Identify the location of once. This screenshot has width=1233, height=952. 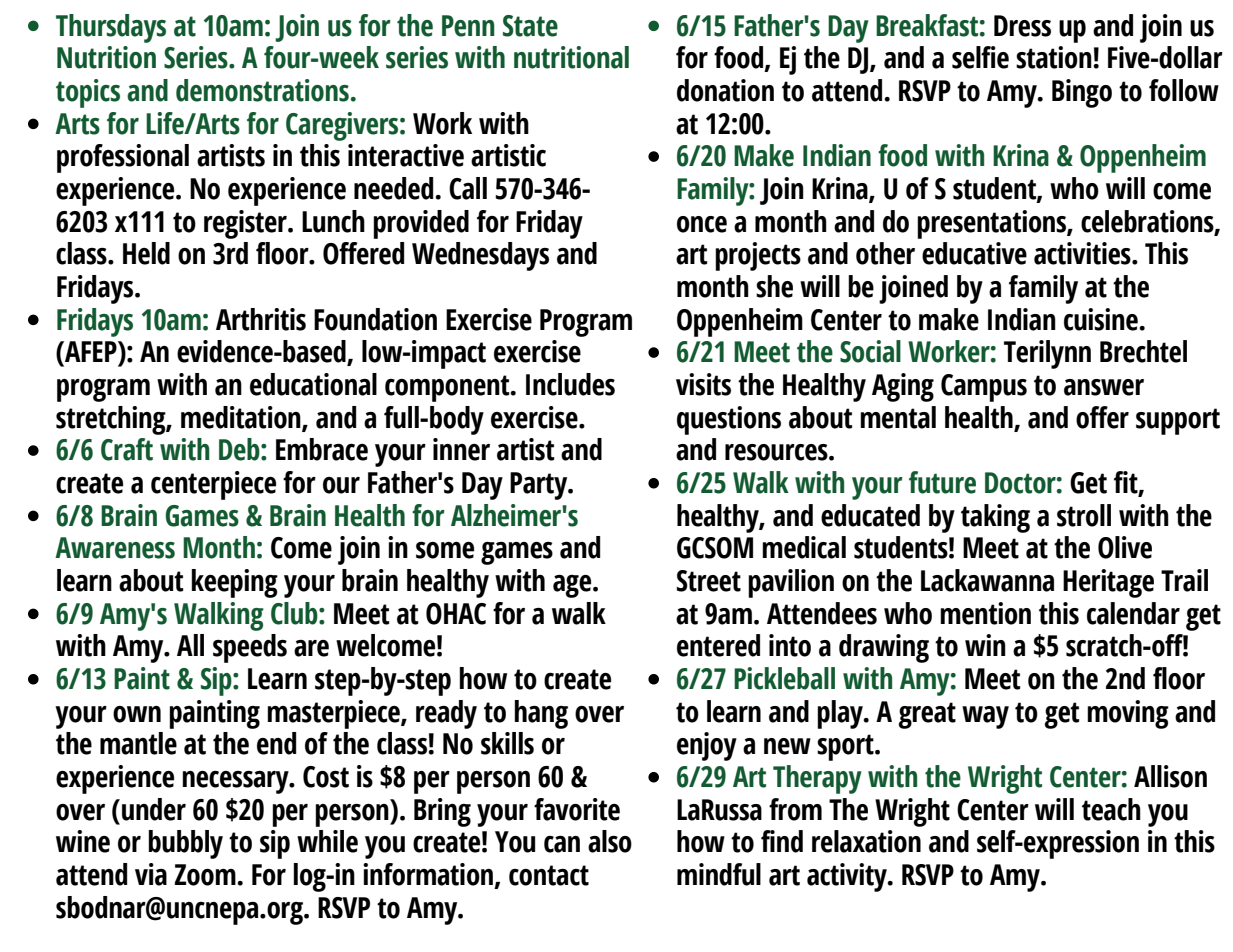
(702, 224).
